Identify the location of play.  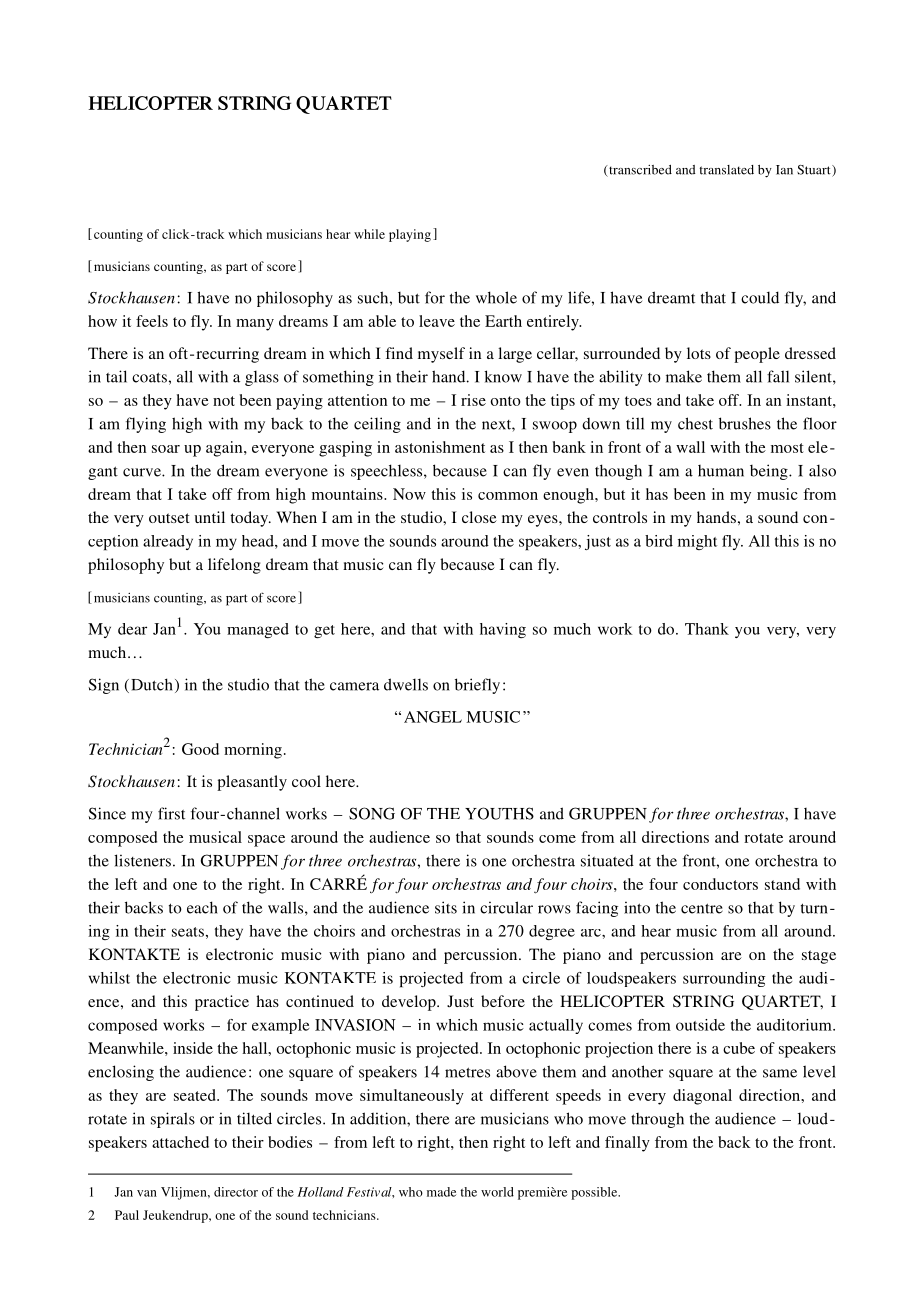
(401, 235).
